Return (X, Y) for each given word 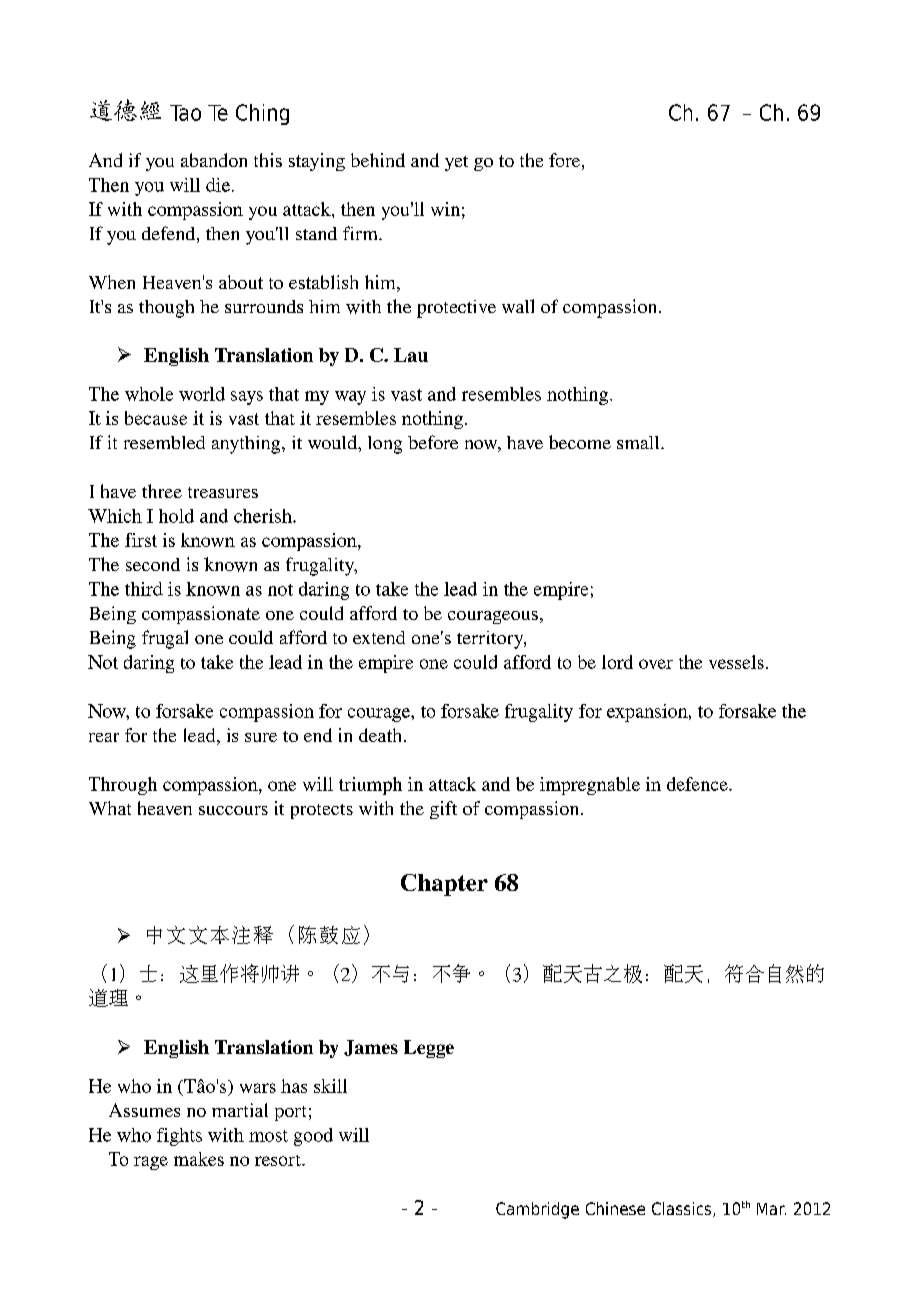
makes (199, 1159)
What (110, 808)
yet (456, 163)
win (445, 209)
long (385, 445)
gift (443, 810)
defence (698, 784)
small (639, 442)
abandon (214, 160)
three (162, 491)
